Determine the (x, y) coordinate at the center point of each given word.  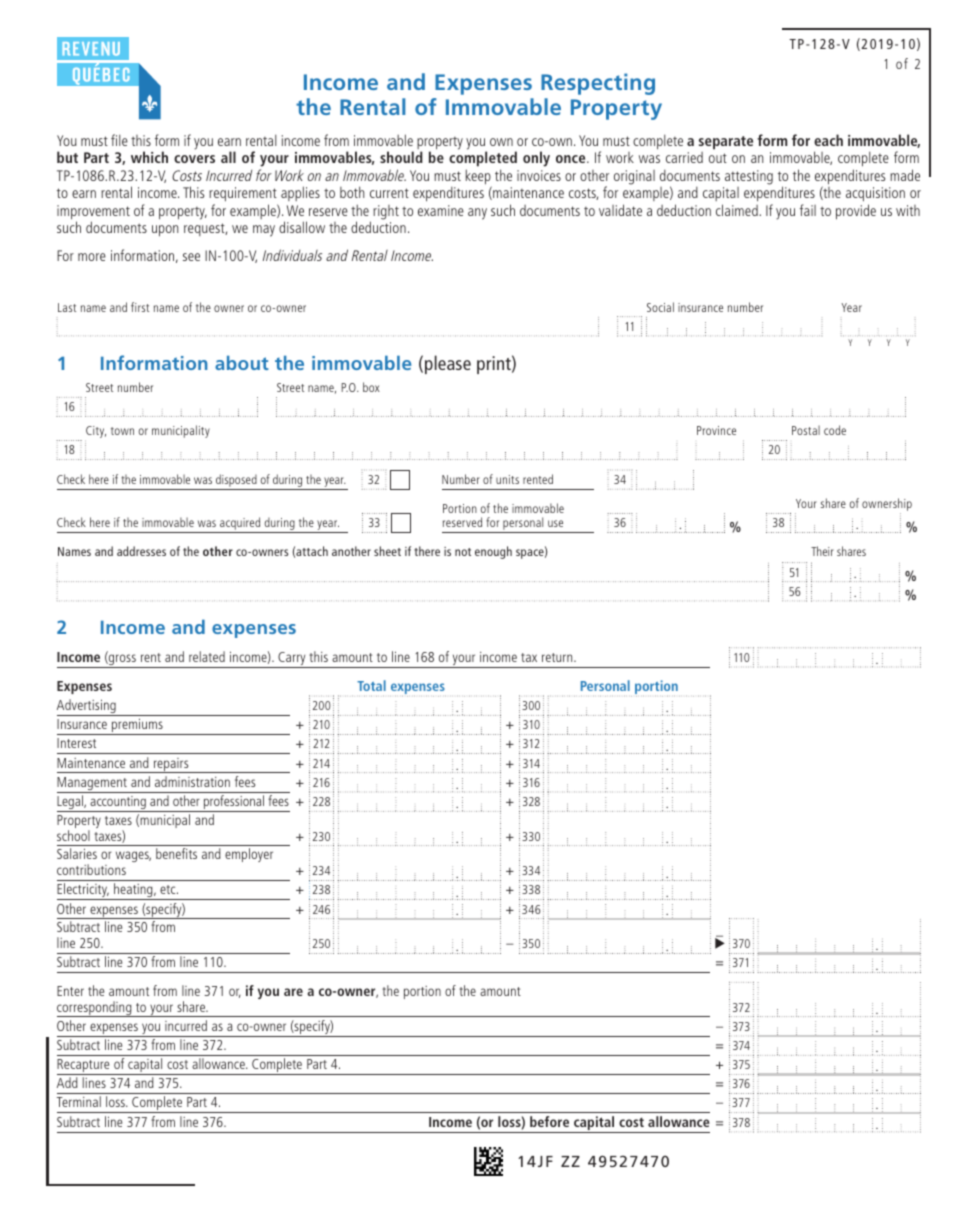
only (536, 159)
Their (822, 551)
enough (493, 552)
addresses (141, 551)
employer (249, 855)
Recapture (84, 1067)
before (549, 1121)
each (828, 140)
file (119, 140)
